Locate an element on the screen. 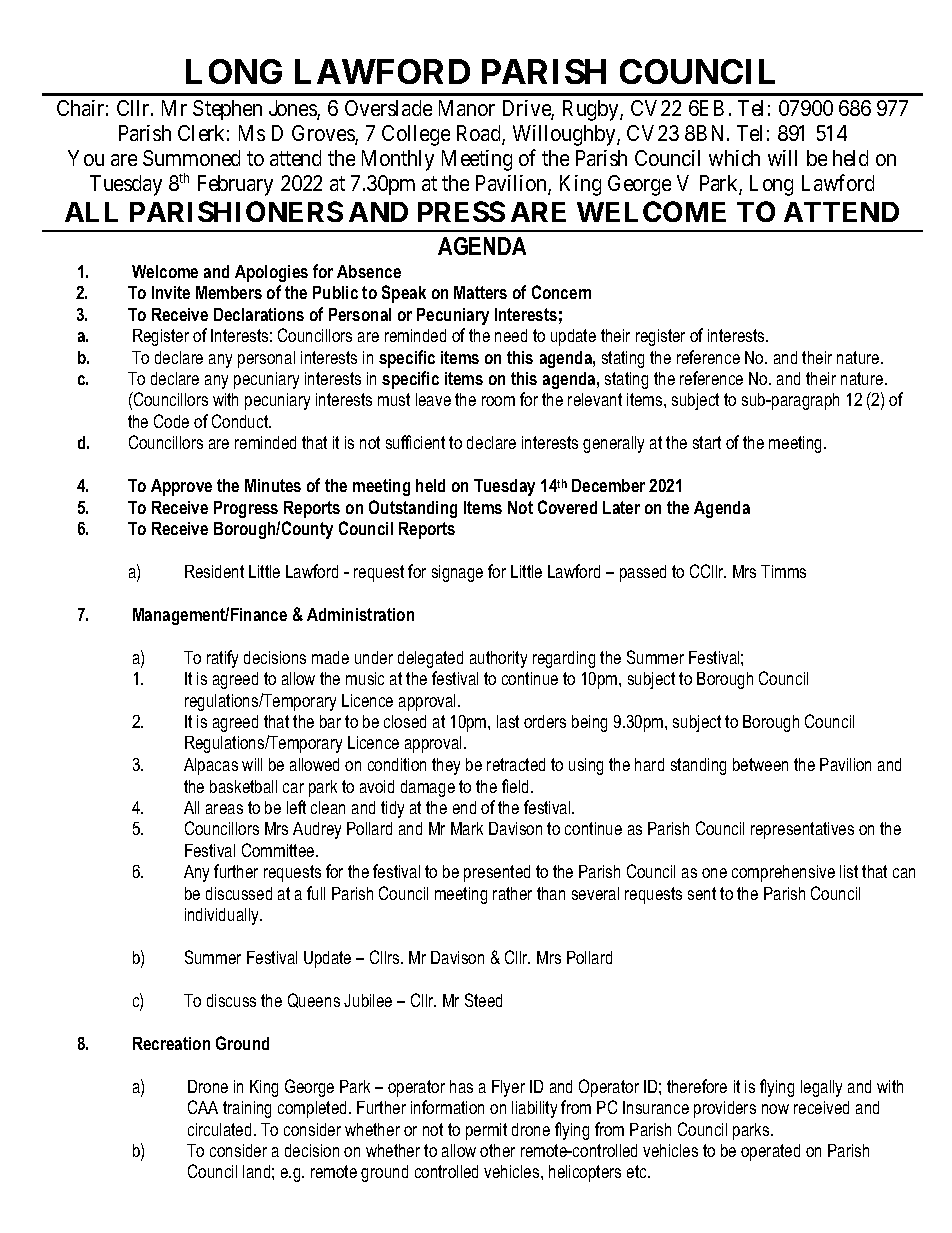  passed is located at coordinates (643, 573).
